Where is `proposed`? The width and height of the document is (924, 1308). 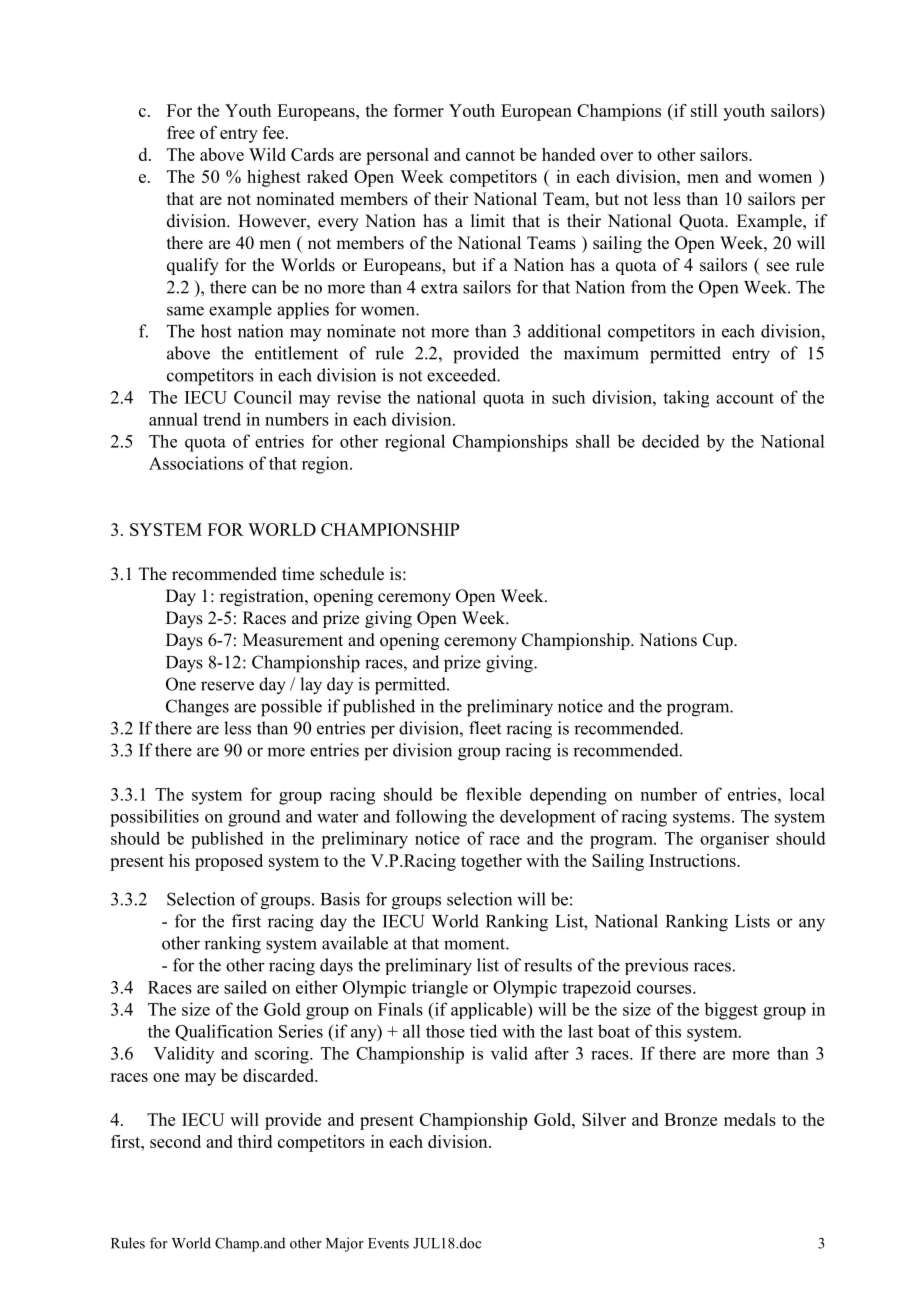
proposed is located at coordinates (229, 862).
